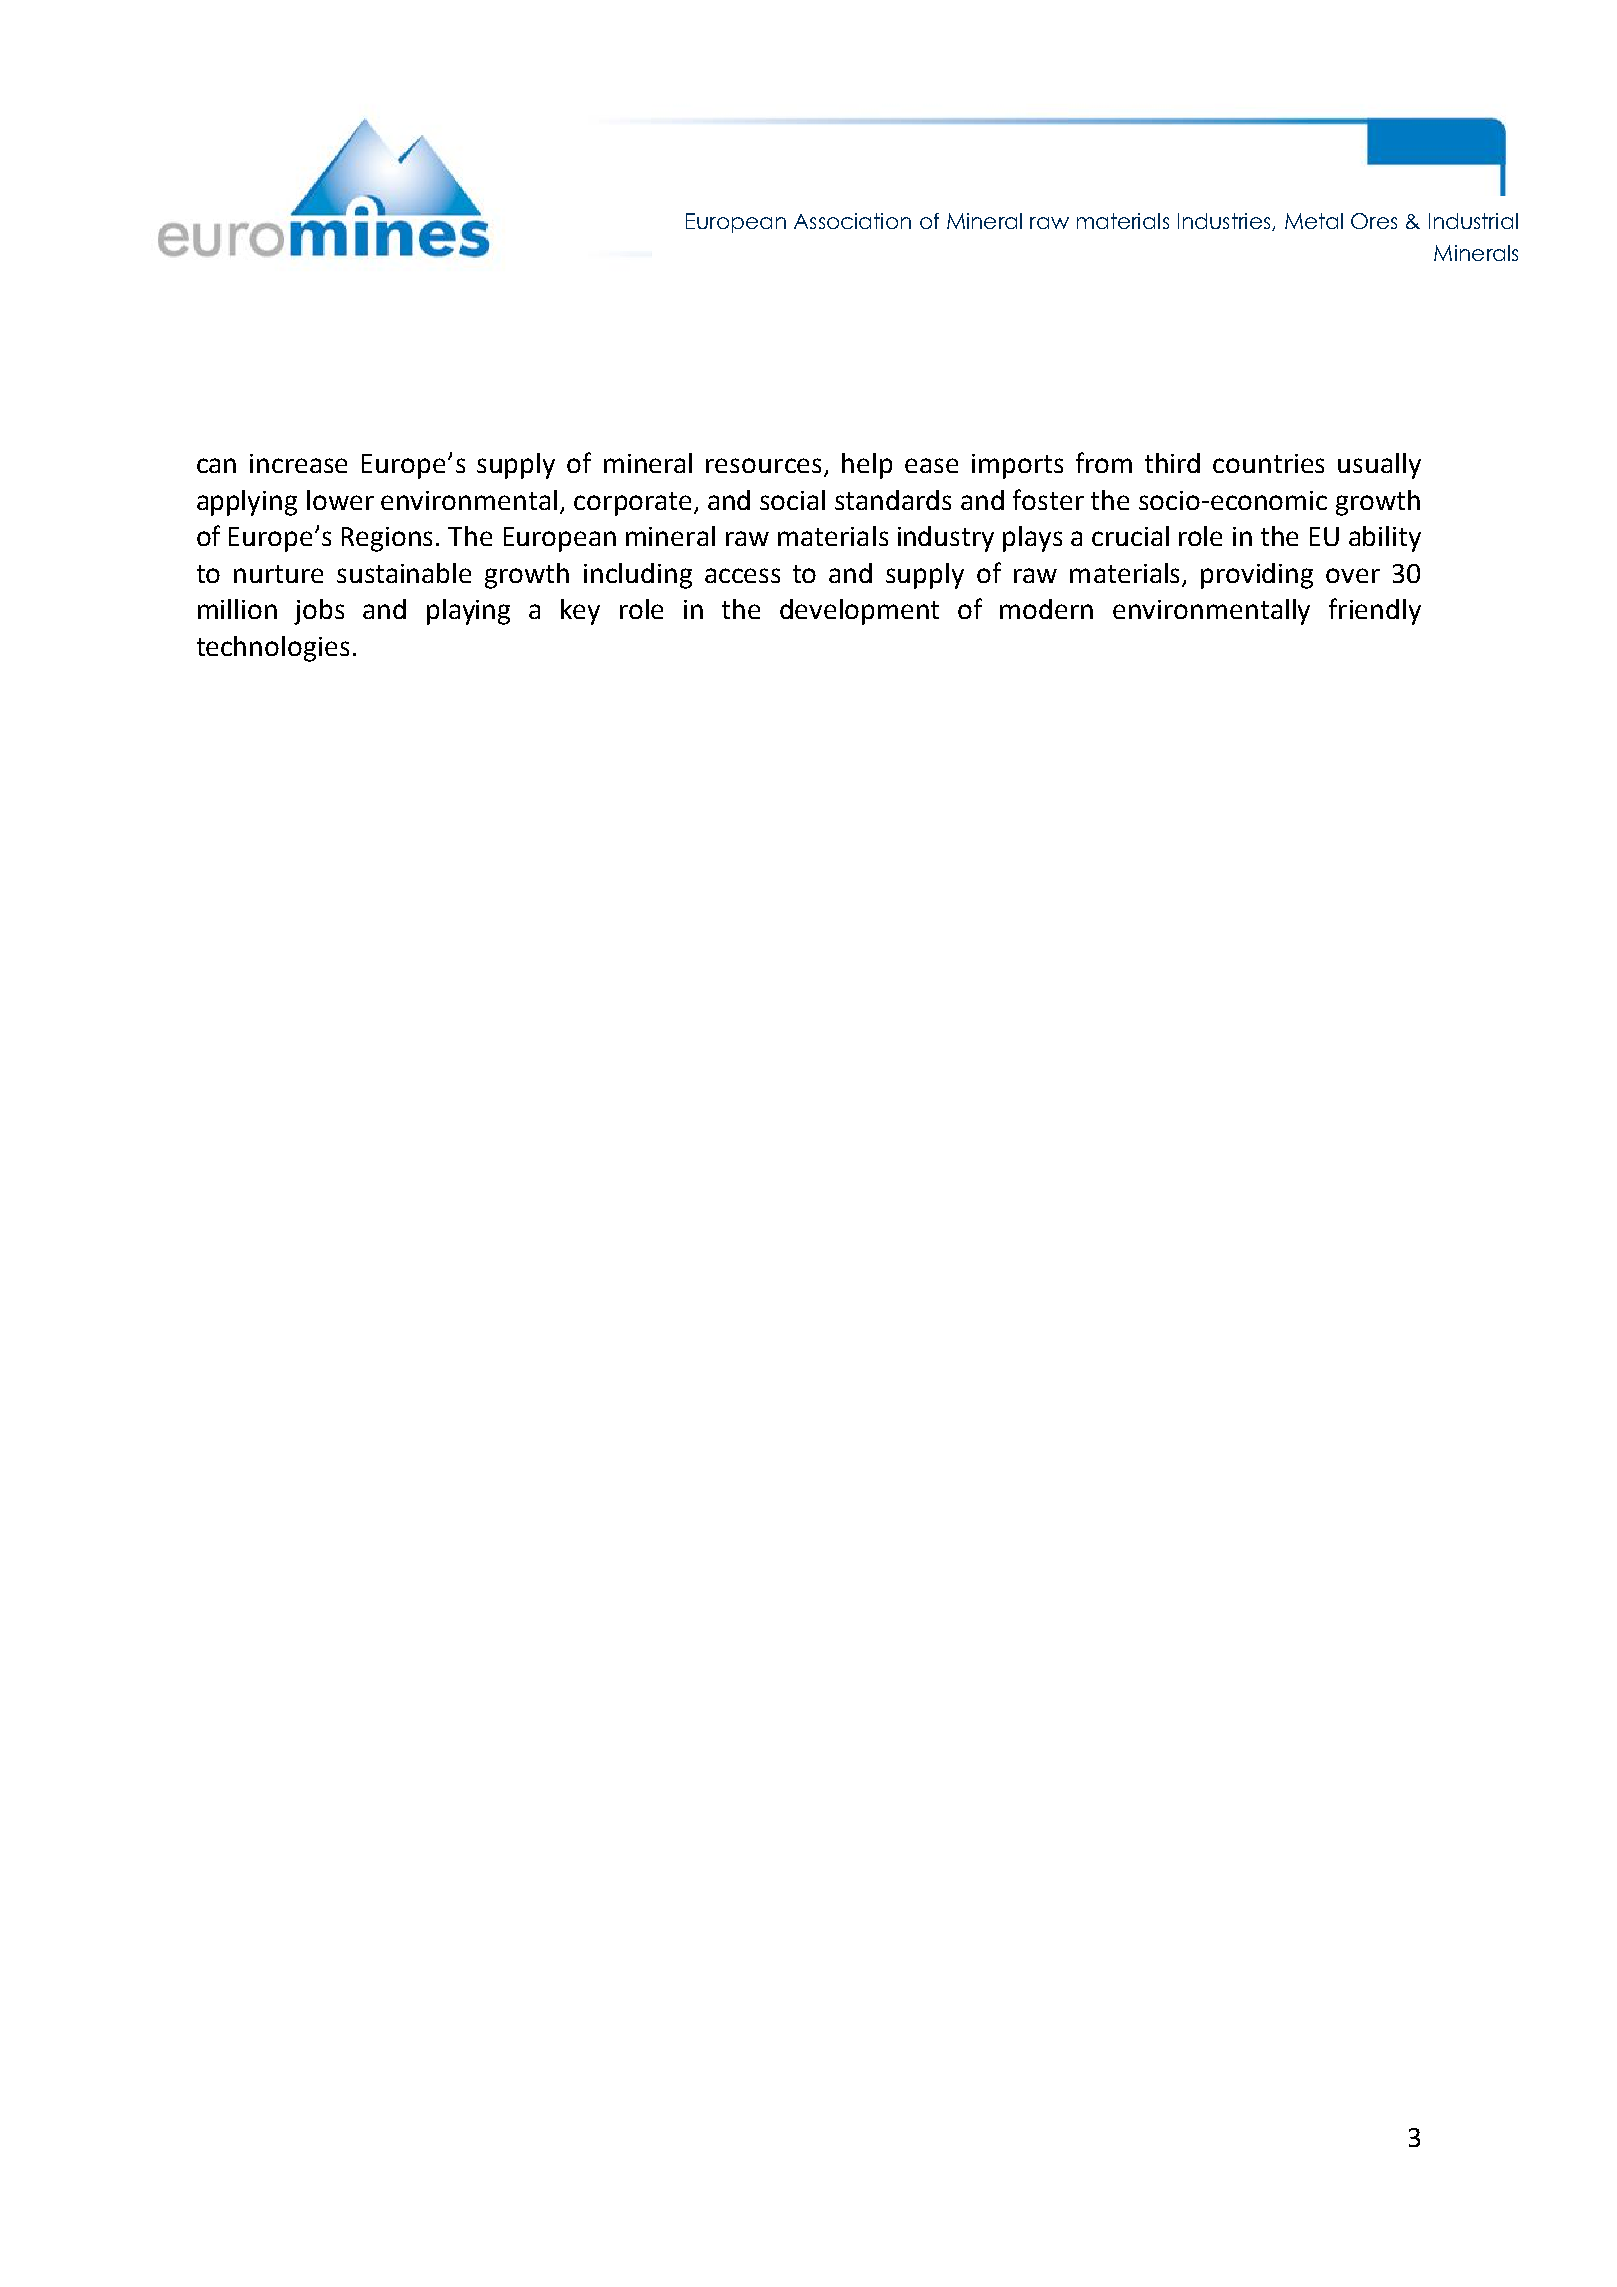 Image resolution: width=1617 pixels, height=2287 pixels. Describe the element at coordinates (852, 221) in the document. I see `Association` at that location.
